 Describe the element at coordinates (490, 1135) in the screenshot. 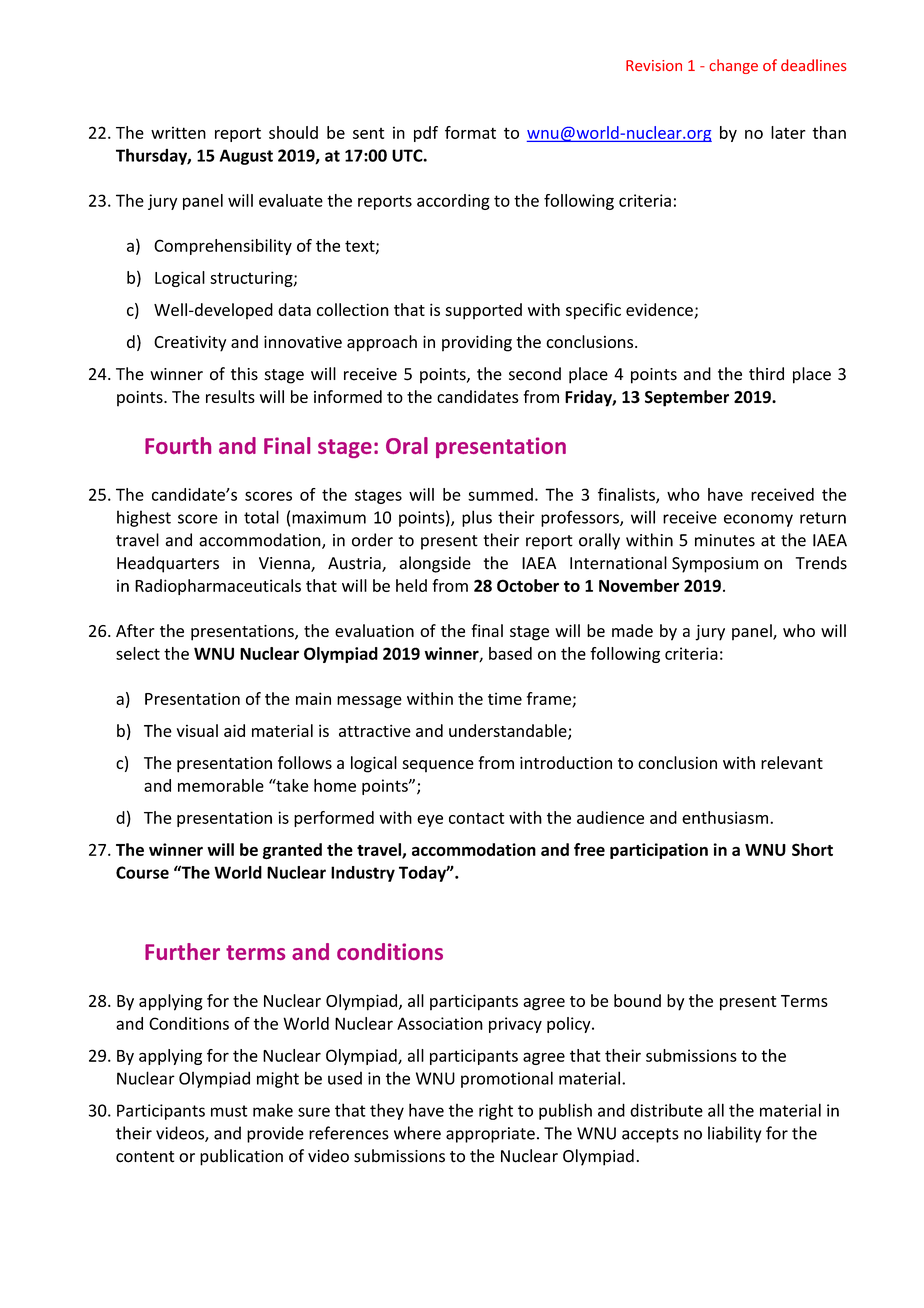

I see `appropriate` at that location.
